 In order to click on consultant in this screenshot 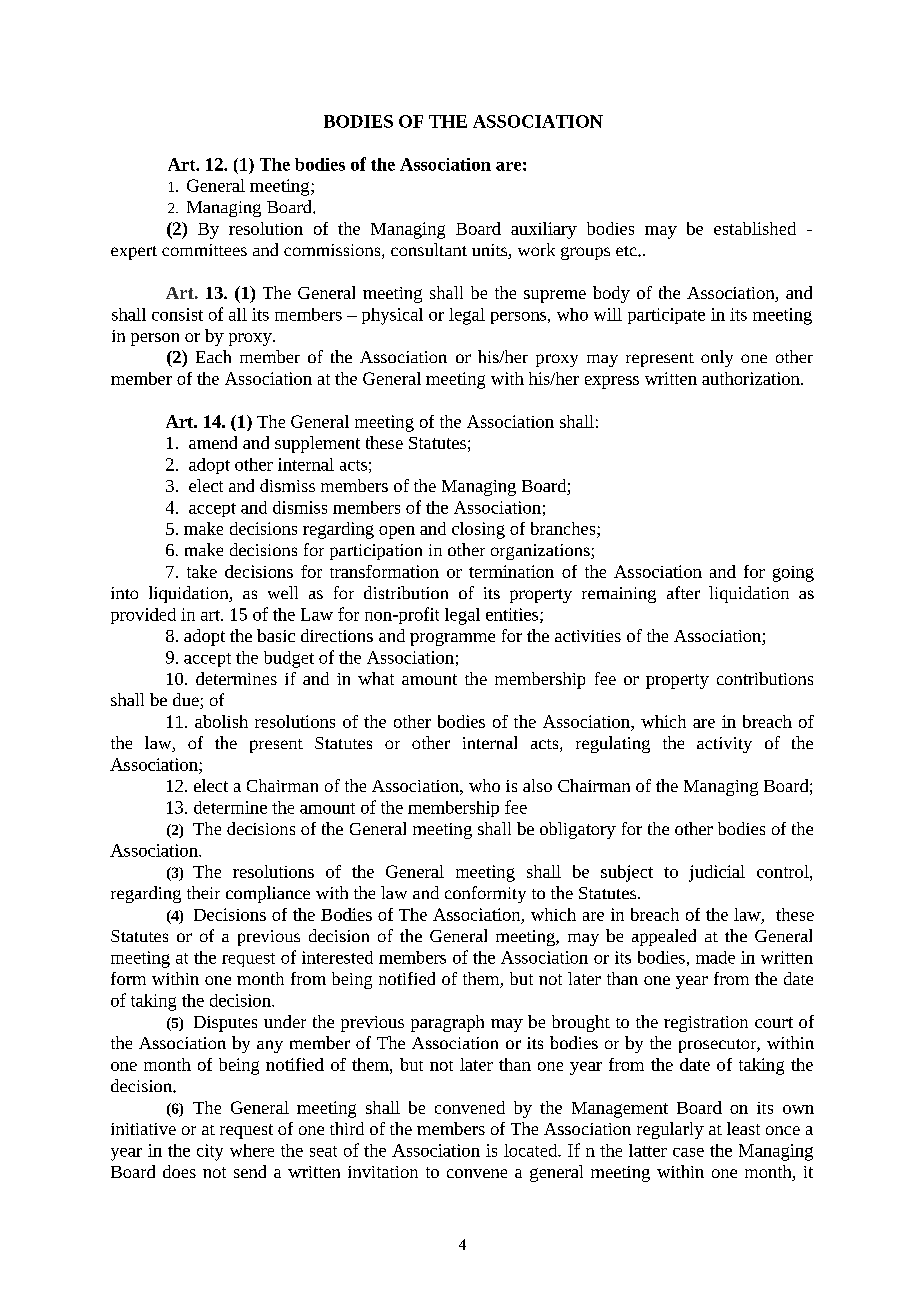, I will do `click(429, 249)`.
